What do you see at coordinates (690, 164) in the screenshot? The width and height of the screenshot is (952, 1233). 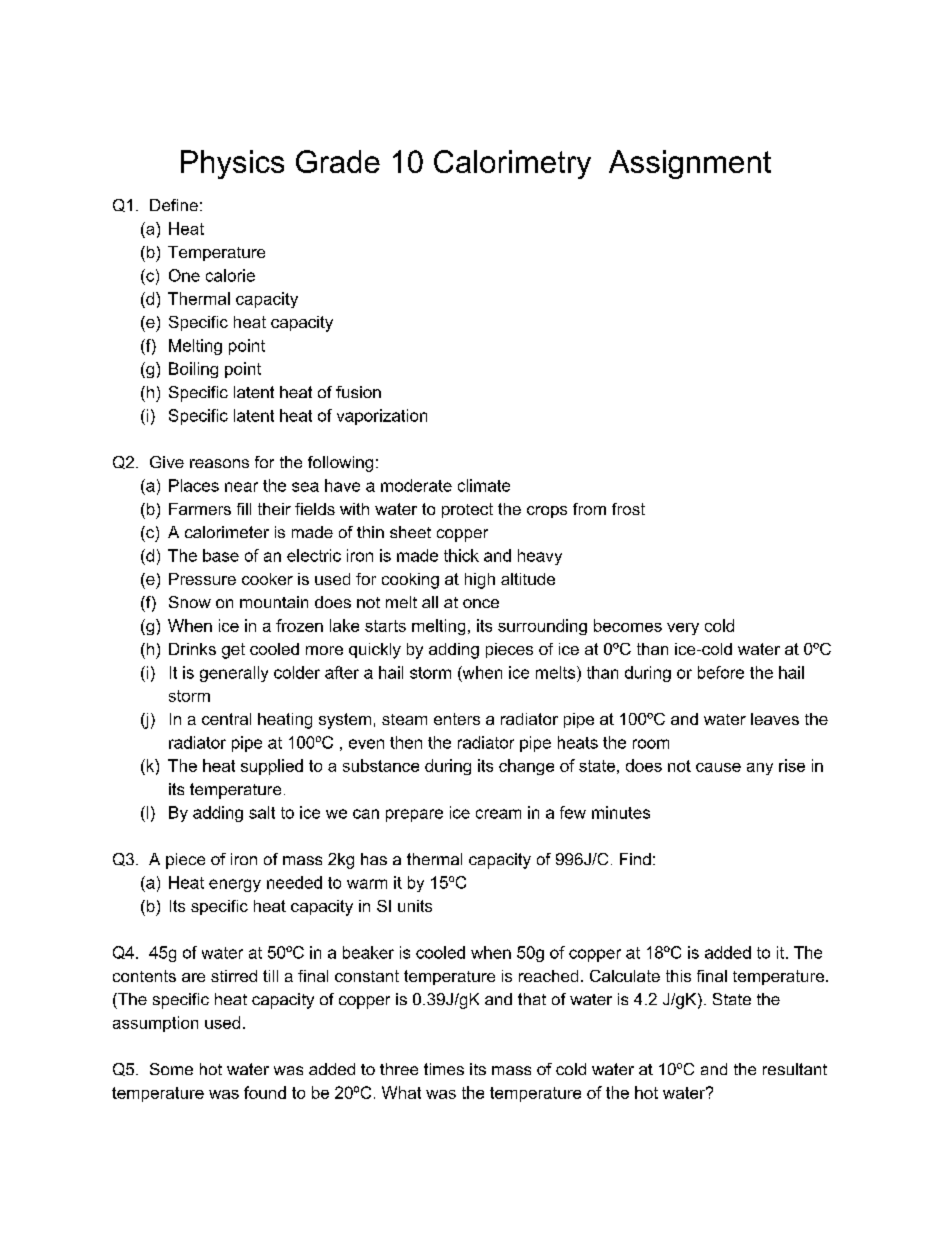 I see `Assignment` at bounding box center [690, 164].
